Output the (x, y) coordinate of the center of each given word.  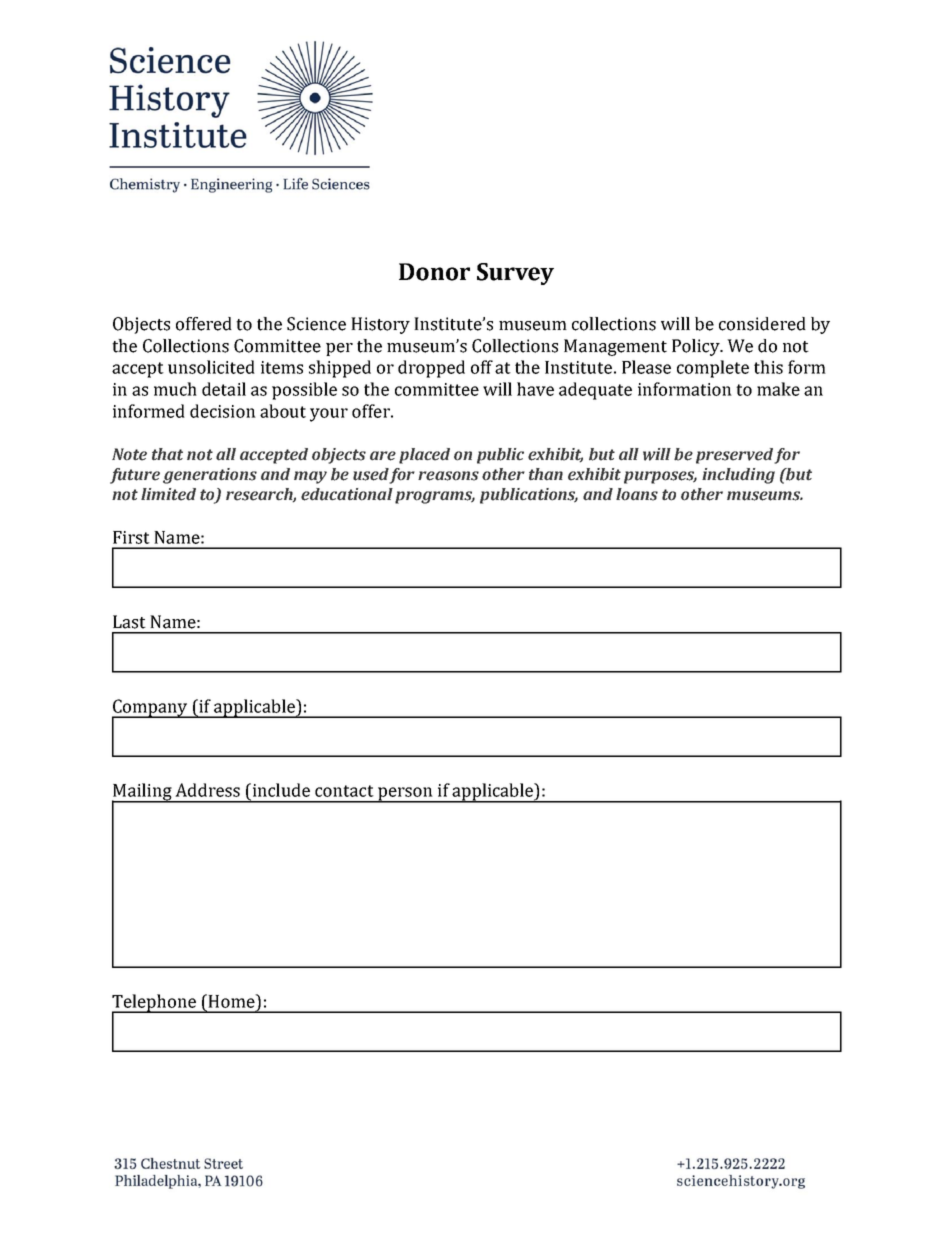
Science (316, 324)
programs (435, 497)
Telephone (155, 1004)
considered (762, 324)
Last (129, 622)
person (405, 795)
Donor (434, 272)
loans (637, 494)
